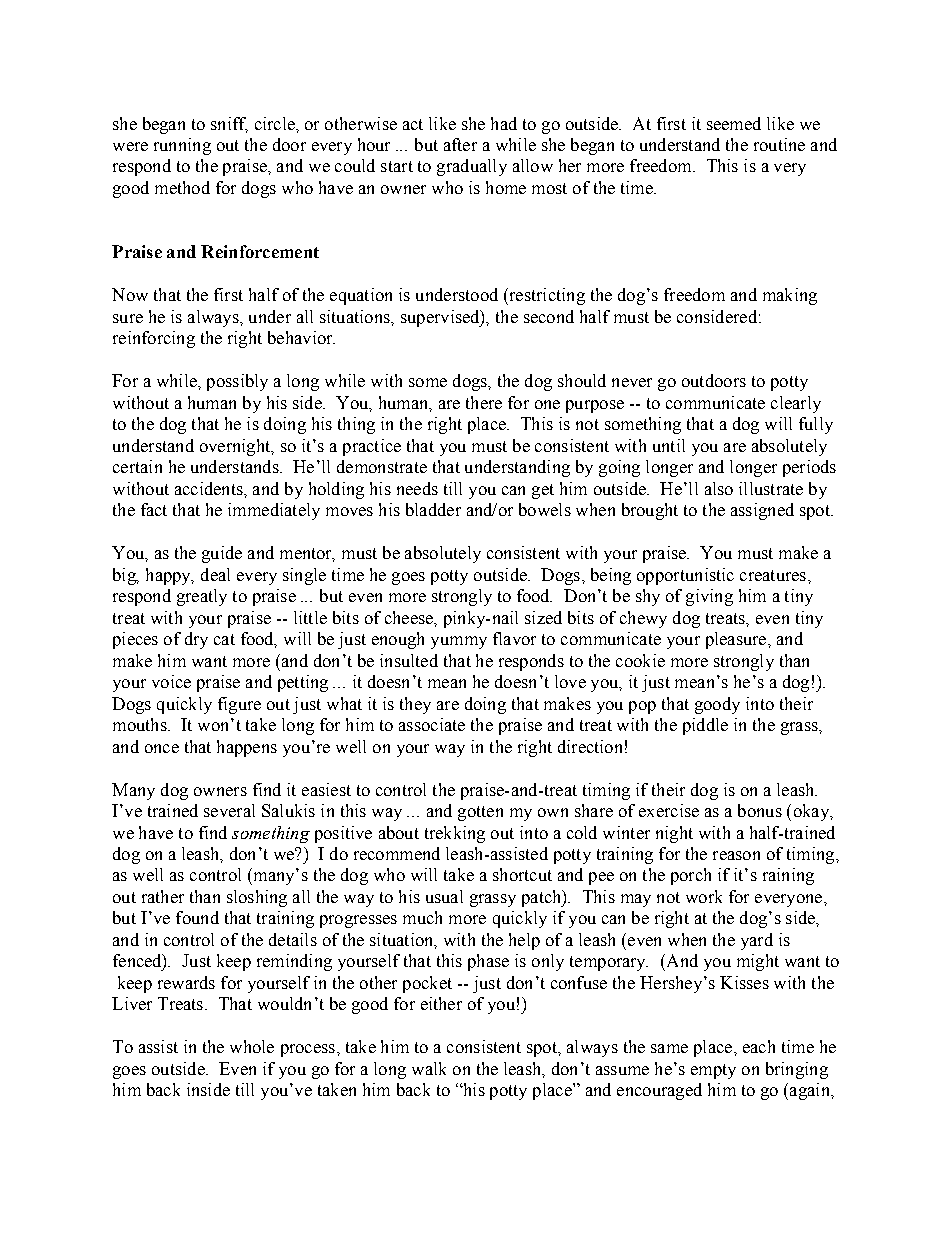 The image size is (952, 1233). What do you see at coordinates (713, 1071) in the screenshot?
I see `empty` at bounding box center [713, 1071].
